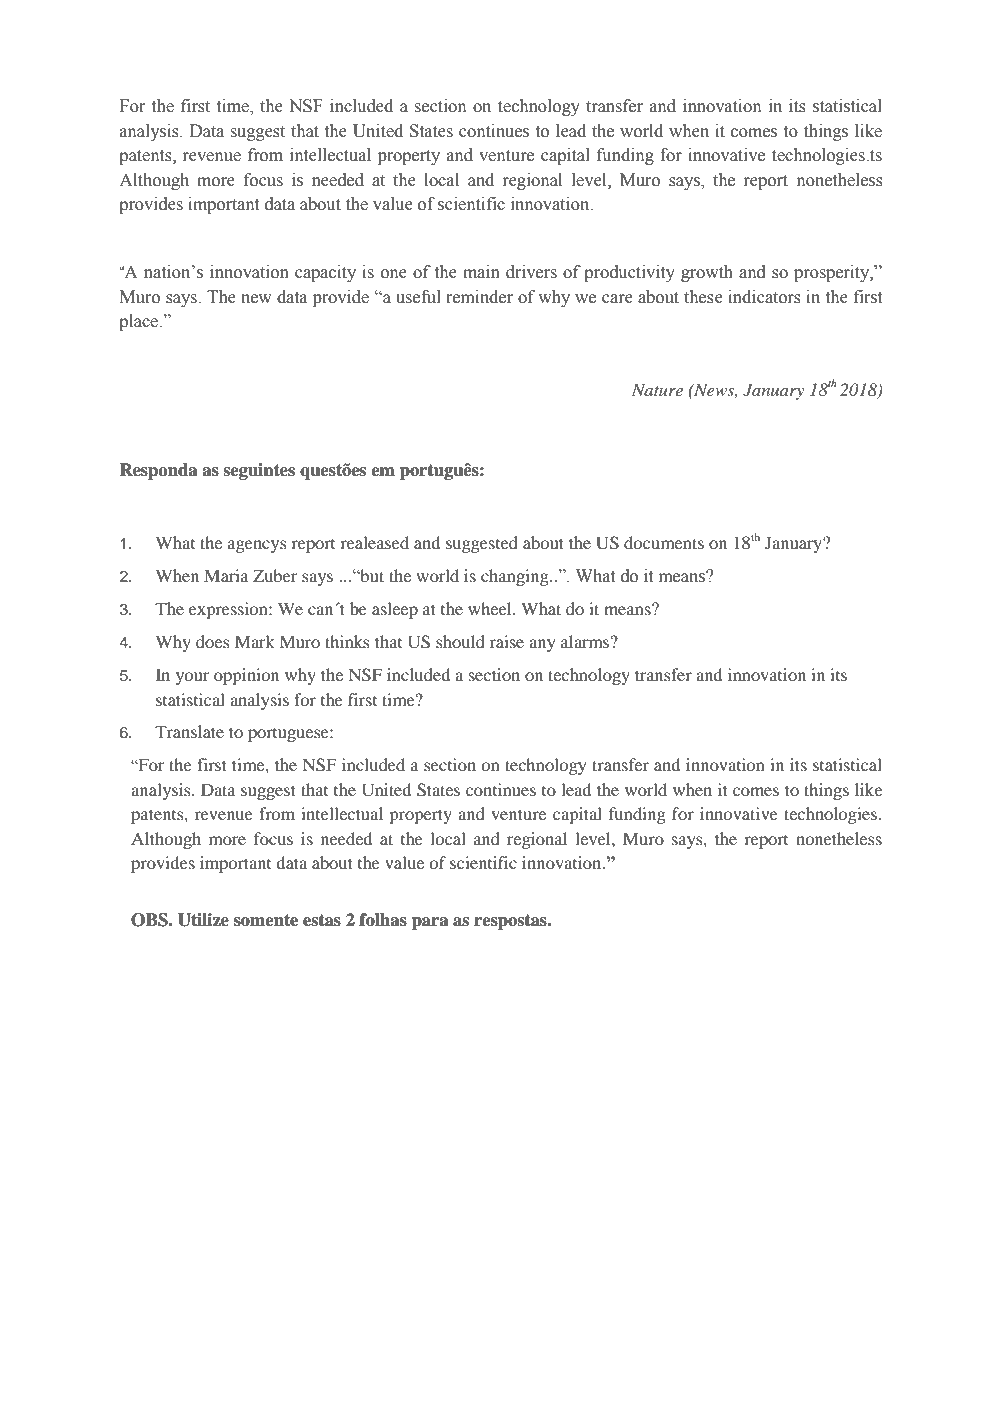 This screenshot has width=1002, height=1417. I want to click on documents, so click(664, 542).
